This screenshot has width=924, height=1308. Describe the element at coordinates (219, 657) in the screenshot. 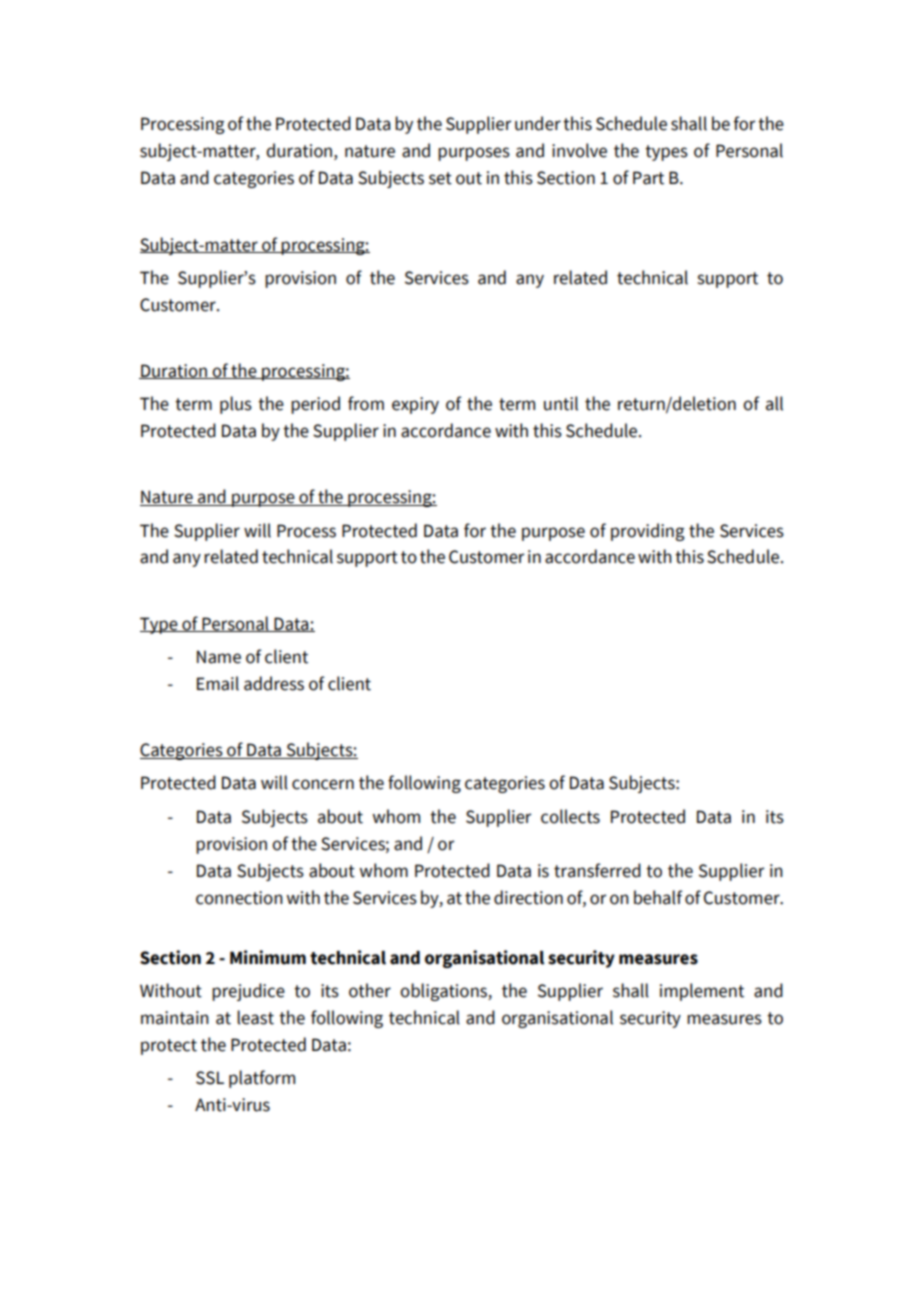

I see `Name` at that location.
